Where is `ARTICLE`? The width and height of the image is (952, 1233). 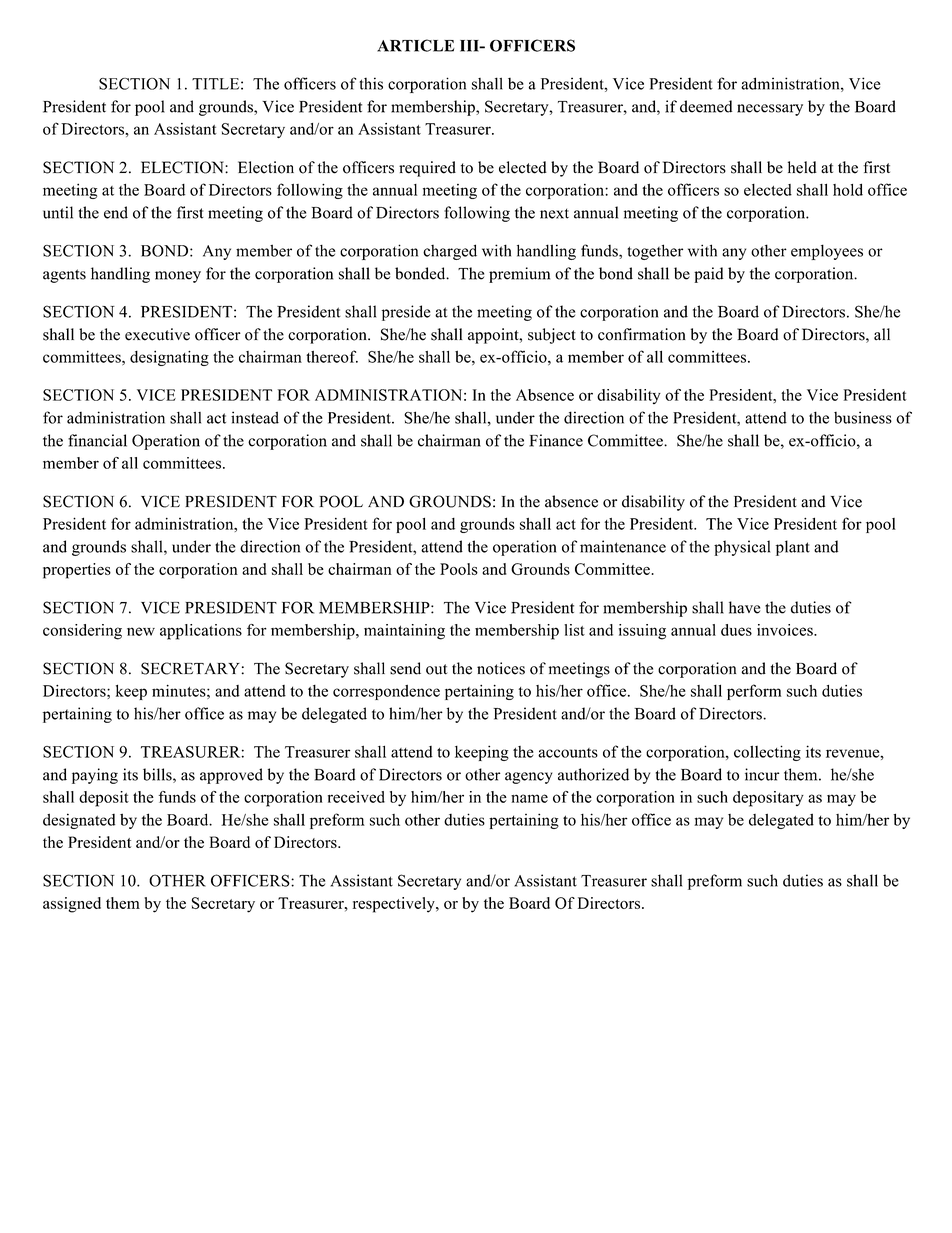
ARTICLE is located at coordinates (416, 45).
